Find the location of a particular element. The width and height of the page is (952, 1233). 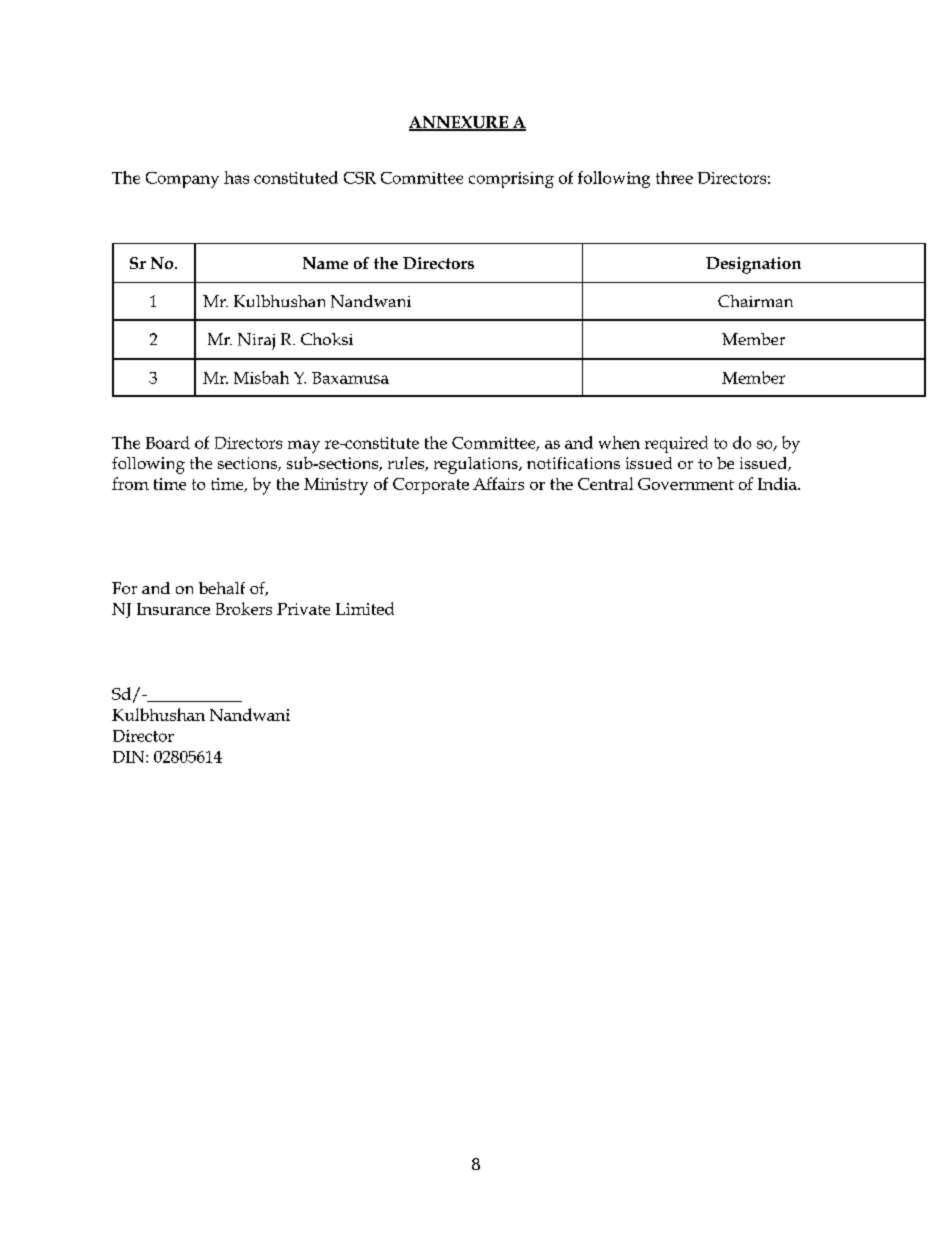

behalf is located at coordinates (222, 588).
